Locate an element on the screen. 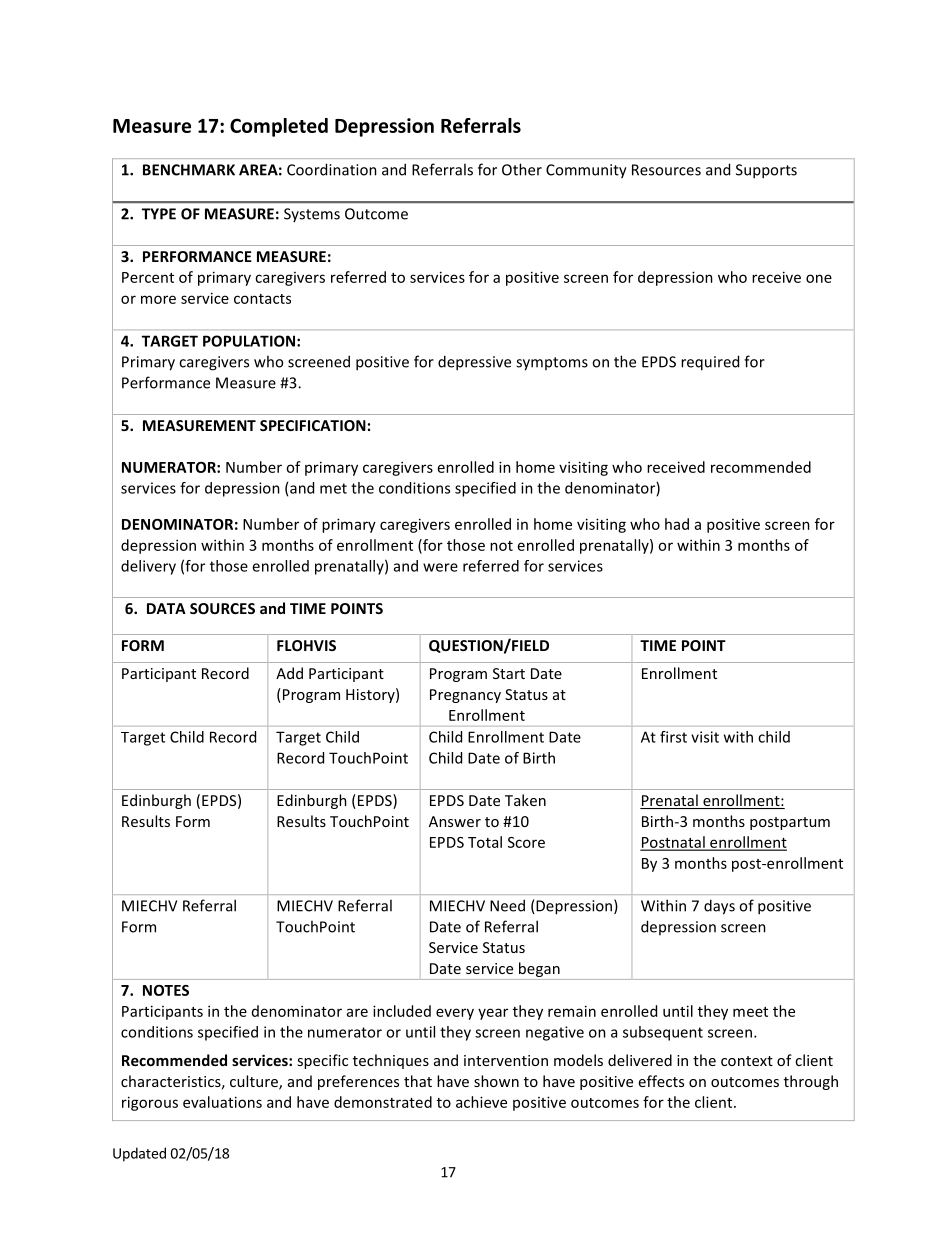 This screenshot has width=952, height=1233. BENCHMARK is located at coordinates (189, 170).
